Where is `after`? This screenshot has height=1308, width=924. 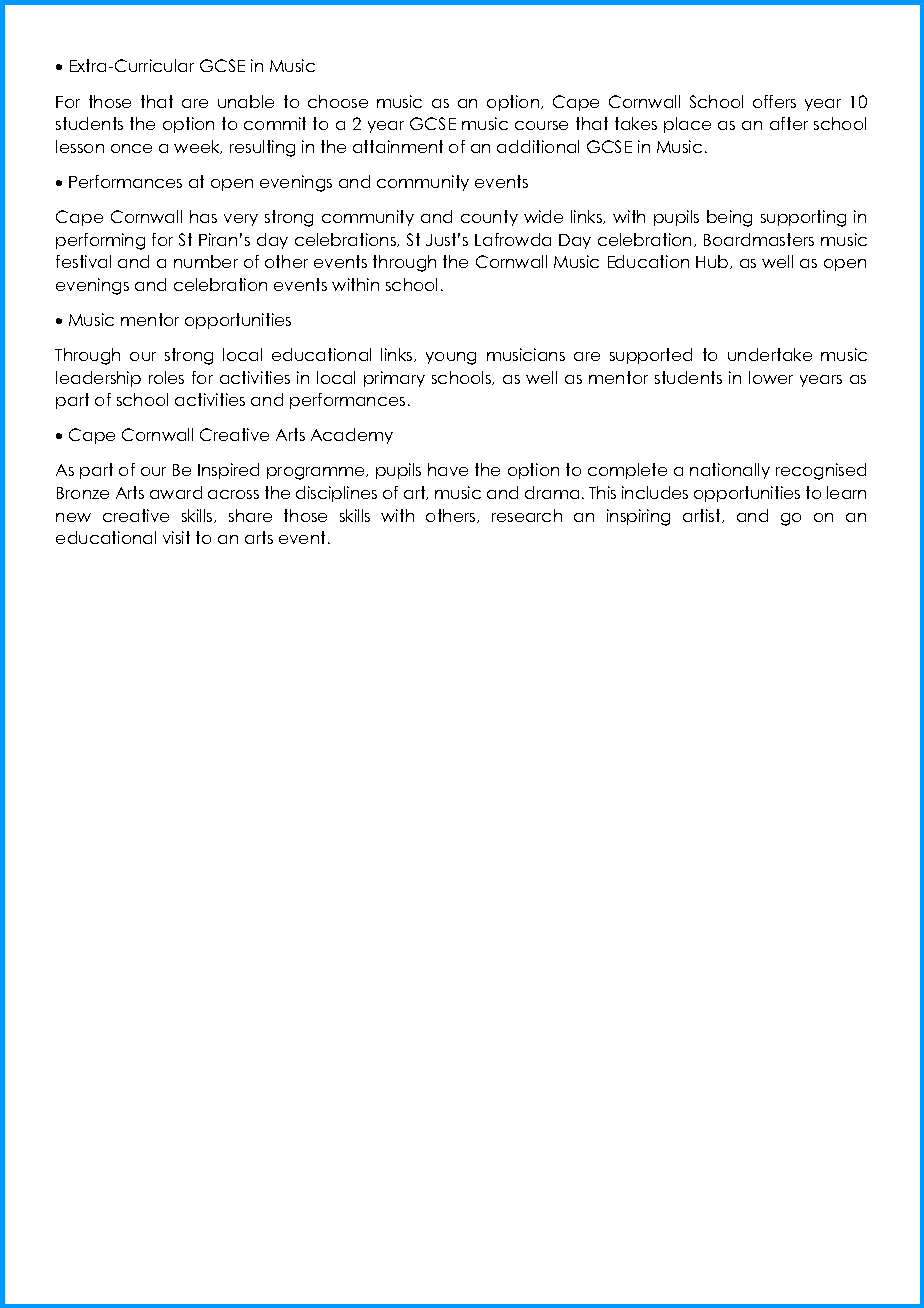 after is located at coordinates (789, 123).
